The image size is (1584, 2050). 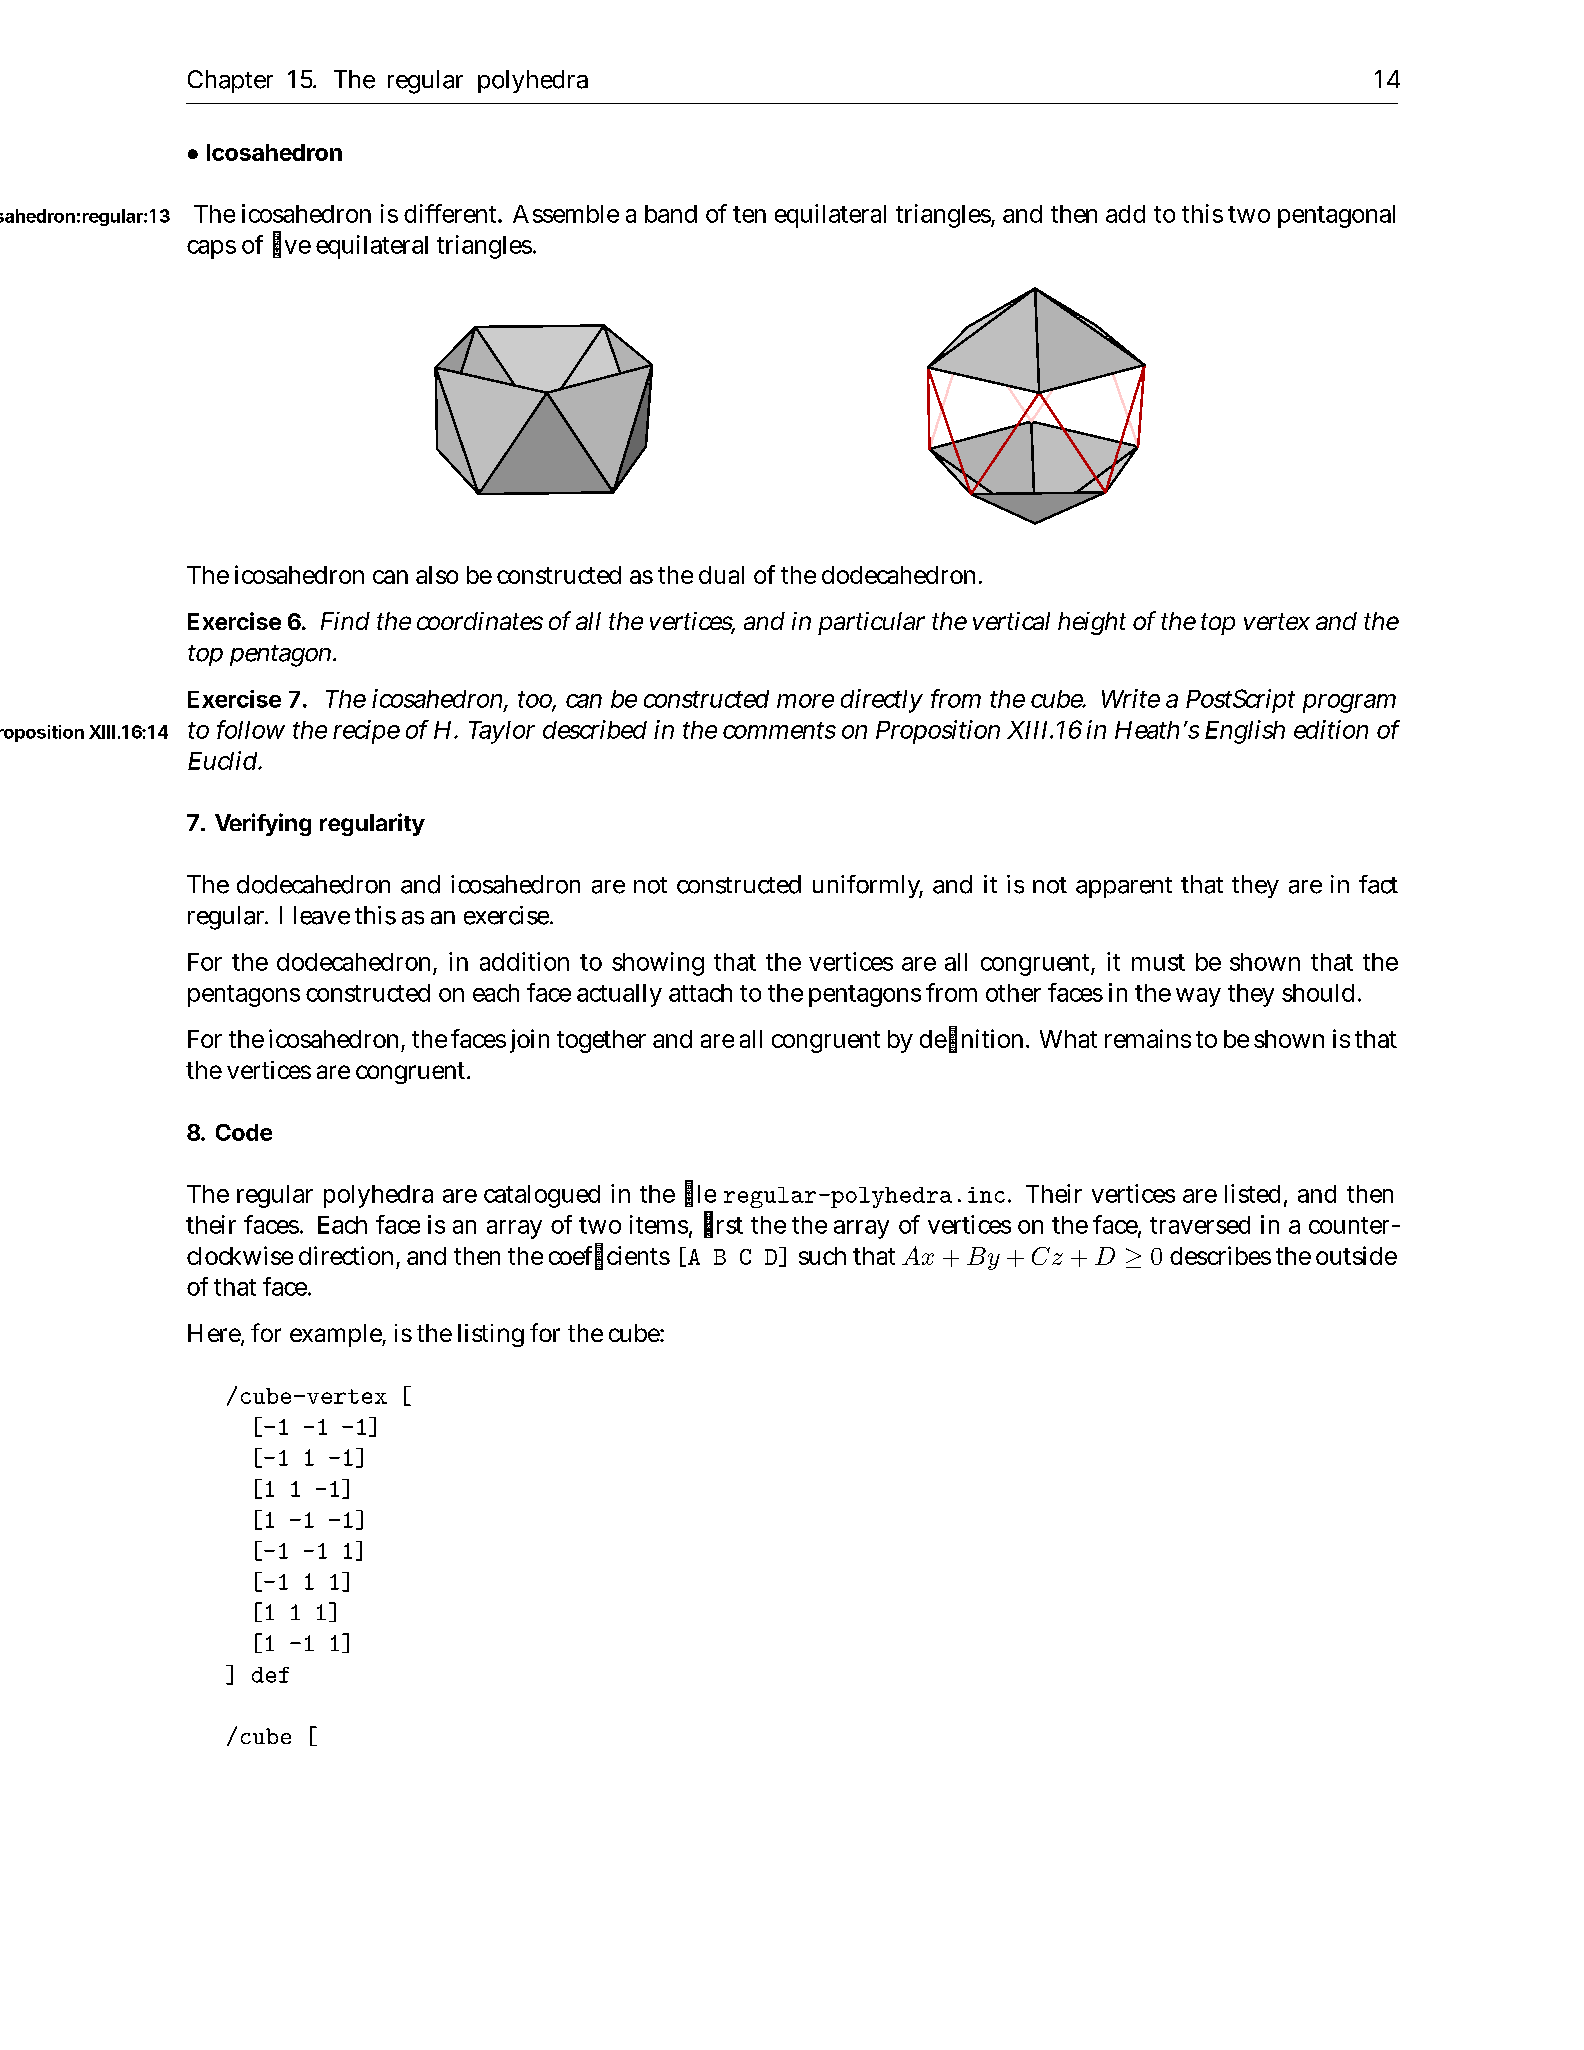 I want to click on example, so click(x=337, y=1335).
